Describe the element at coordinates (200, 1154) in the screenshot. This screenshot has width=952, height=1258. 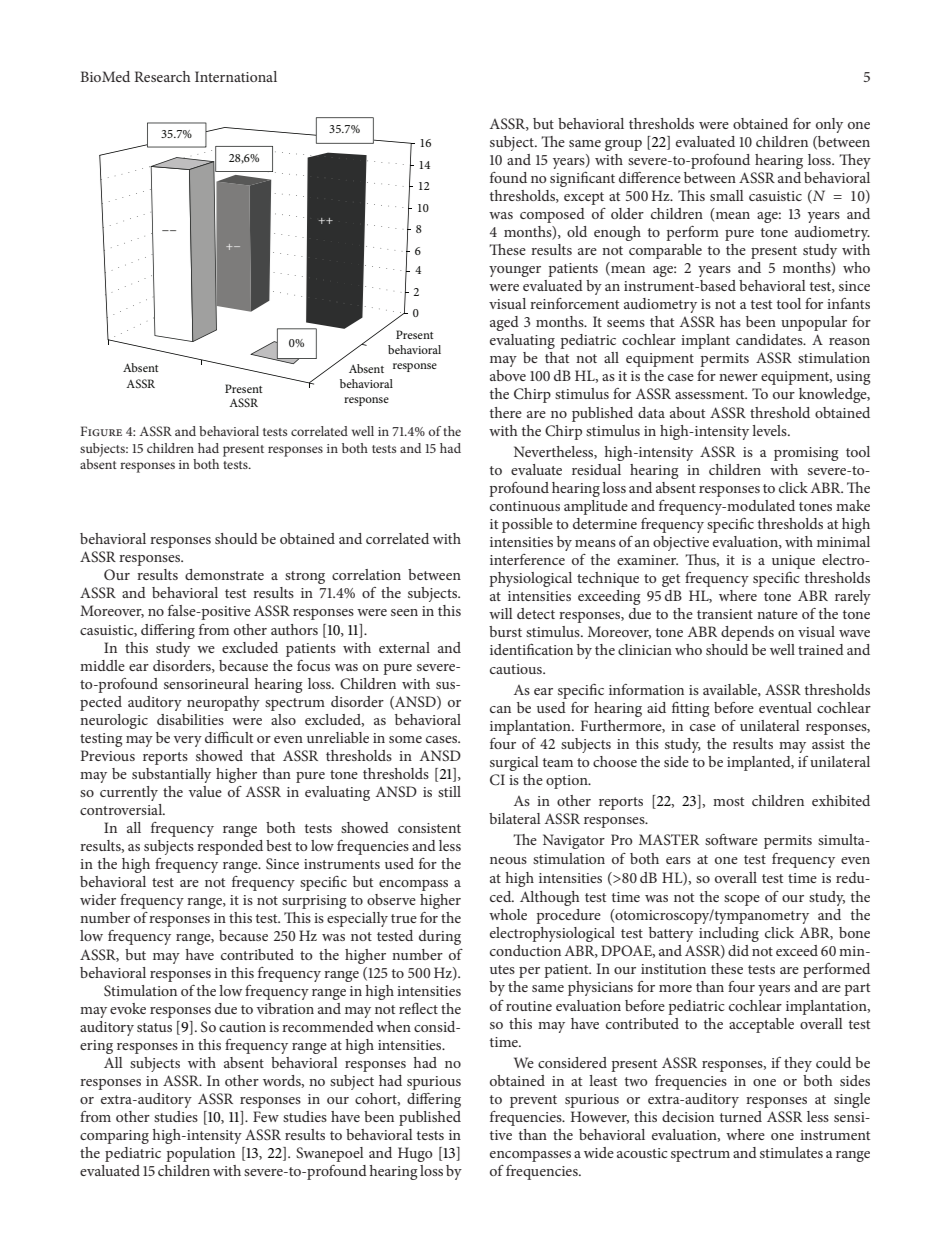
I see `population` at that location.
